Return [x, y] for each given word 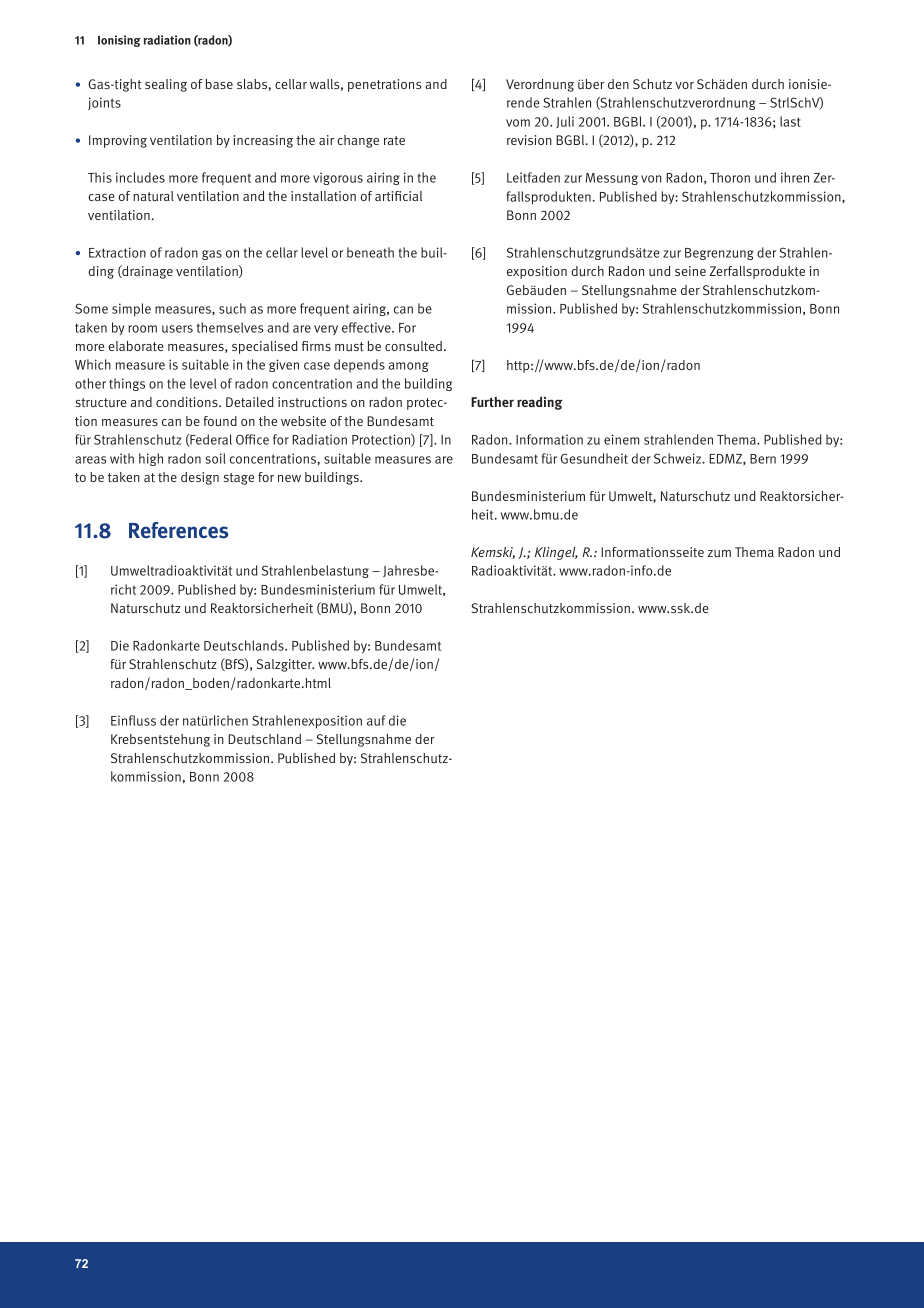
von [651, 179]
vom [518, 123]
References [179, 530]
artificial [398, 196]
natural [153, 196]
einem [621, 439]
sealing [166, 85]
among [409, 367]
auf [376, 720]
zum [719, 553]
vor [684, 85]
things [127, 384]
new [289, 478]
